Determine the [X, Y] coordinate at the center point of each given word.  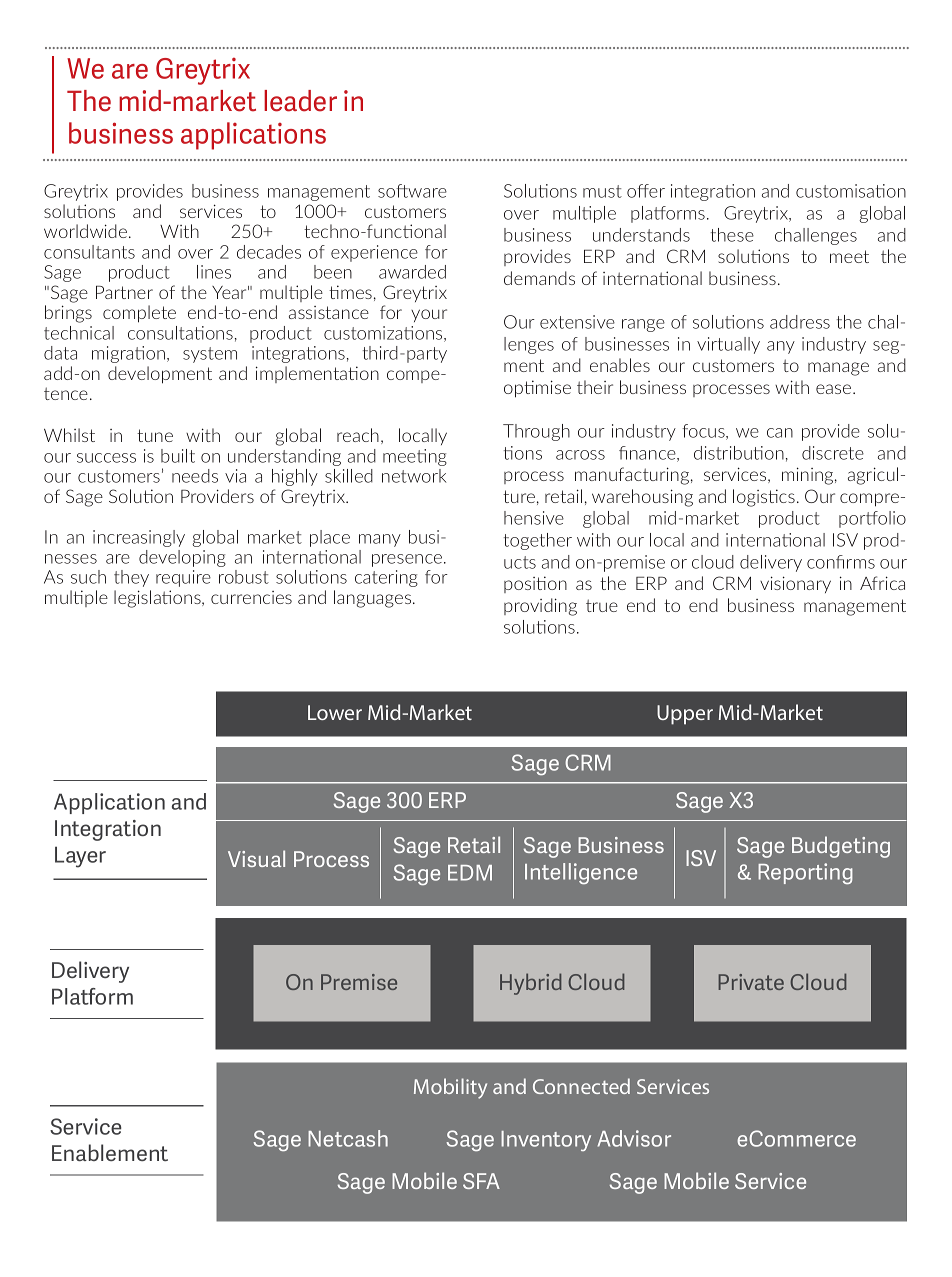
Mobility [450, 1088]
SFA [481, 1181]
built [178, 456]
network [414, 476]
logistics [764, 498]
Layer [80, 857]
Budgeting [841, 847]
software [412, 191]
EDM [470, 873]
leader [300, 101]
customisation [851, 191]
